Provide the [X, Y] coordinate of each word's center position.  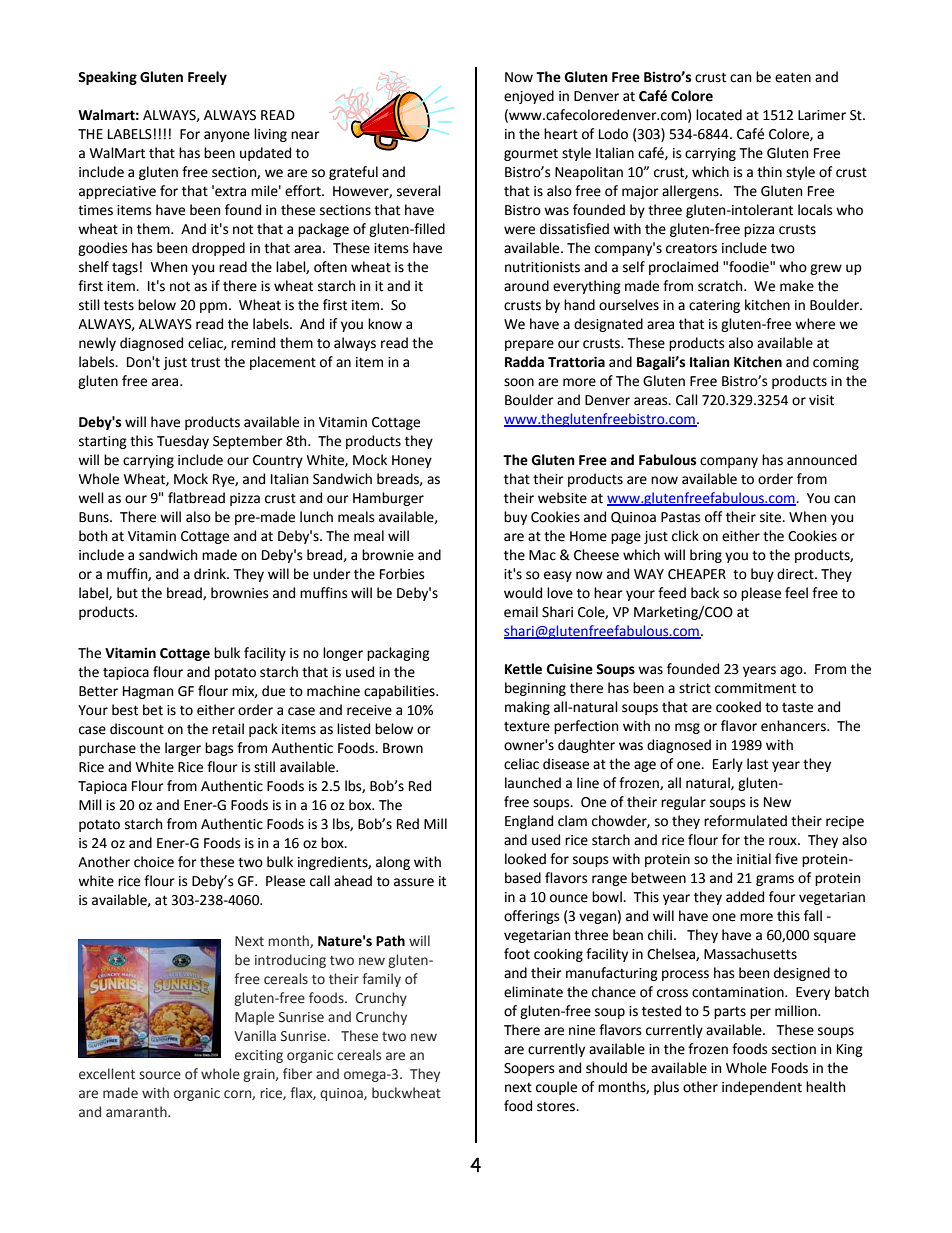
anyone [227, 136]
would [523, 593]
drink [211, 574]
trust [205, 362]
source [160, 1075]
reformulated [745, 821]
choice [154, 862]
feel [796, 593]
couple [556, 1088]
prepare [529, 345]
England [529, 822]
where [815, 324]
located [719, 115]
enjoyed [529, 97]
